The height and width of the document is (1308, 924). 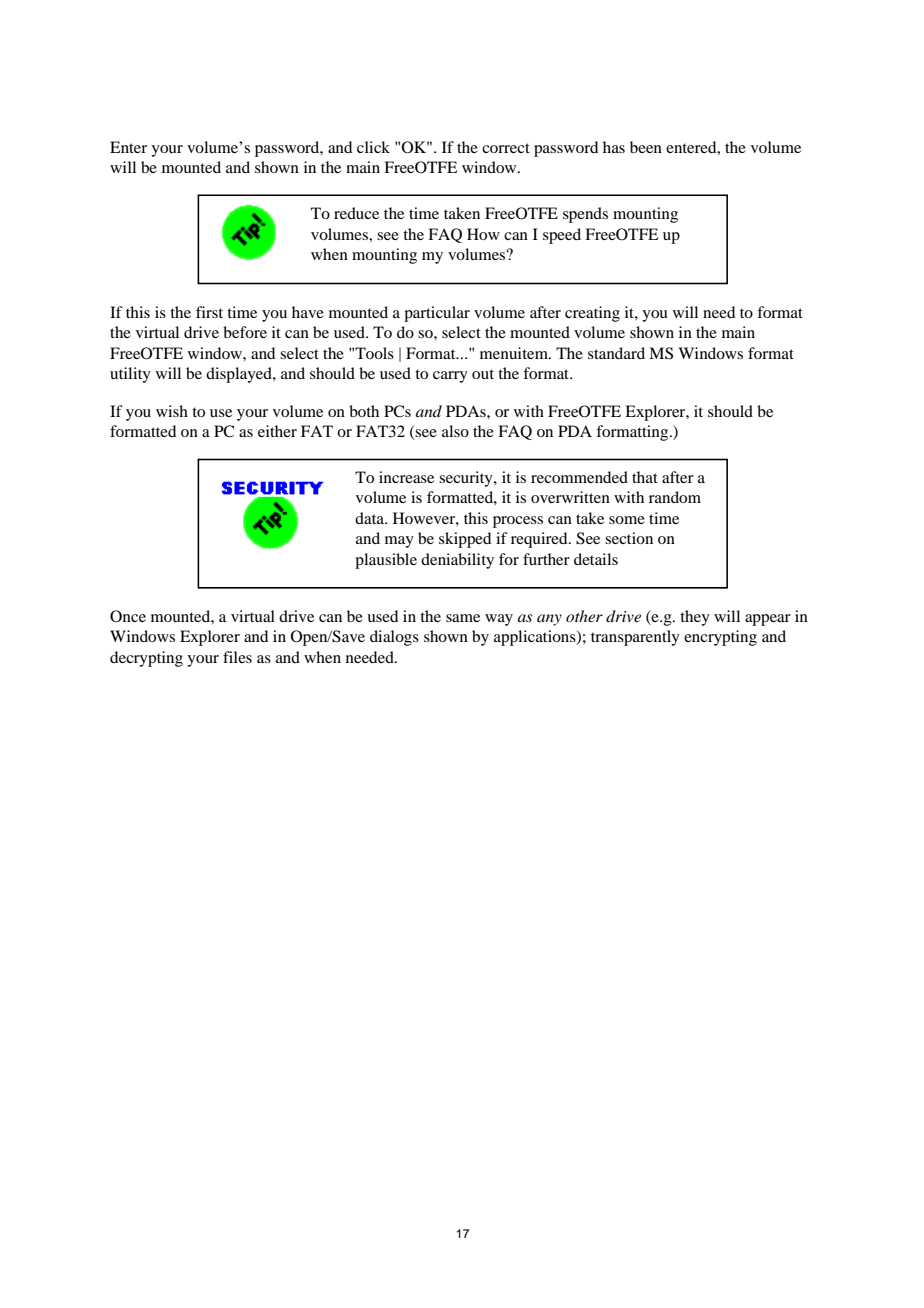 I want to click on click, so click(x=373, y=147).
